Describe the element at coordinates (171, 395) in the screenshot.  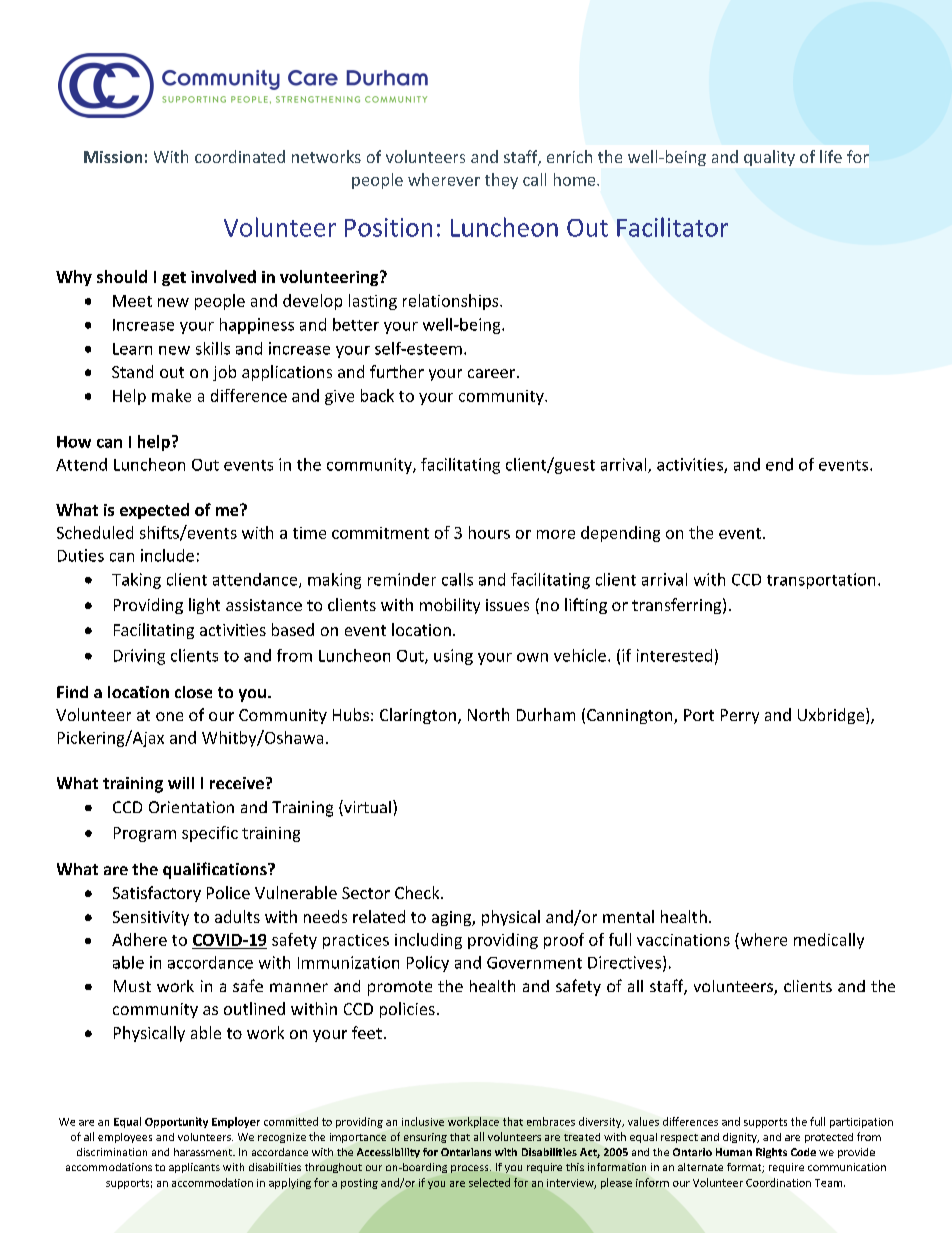
I see `make` at that location.
